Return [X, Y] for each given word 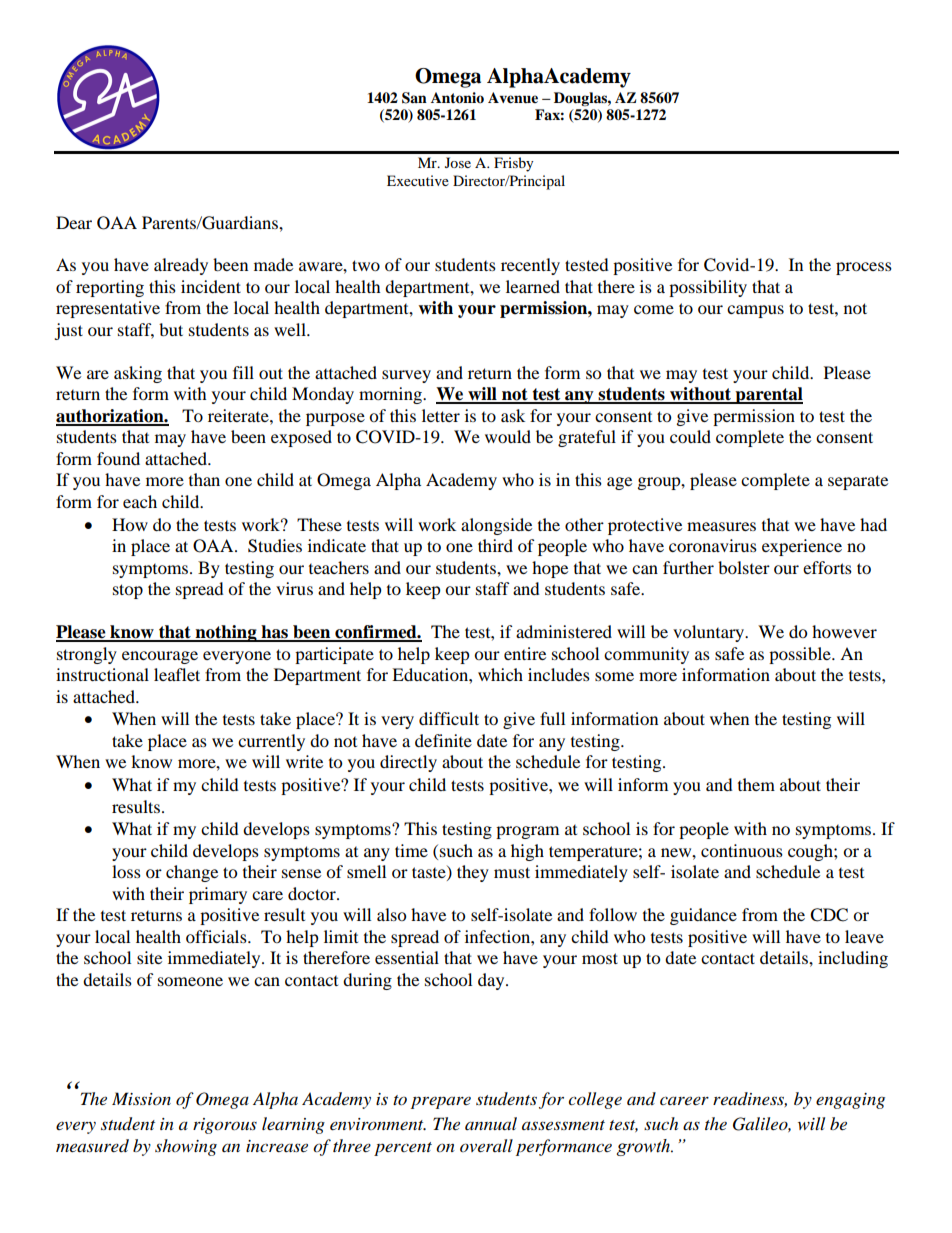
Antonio [457, 98]
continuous [742, 850]
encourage [160, 657]
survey [406, 376]
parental [768, 395]
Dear [74, 222]
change [192, 873]
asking [138, 374]
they [473, 873]
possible [801, 655]
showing [186, 1147]
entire [525, 653]
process [864, 268]
